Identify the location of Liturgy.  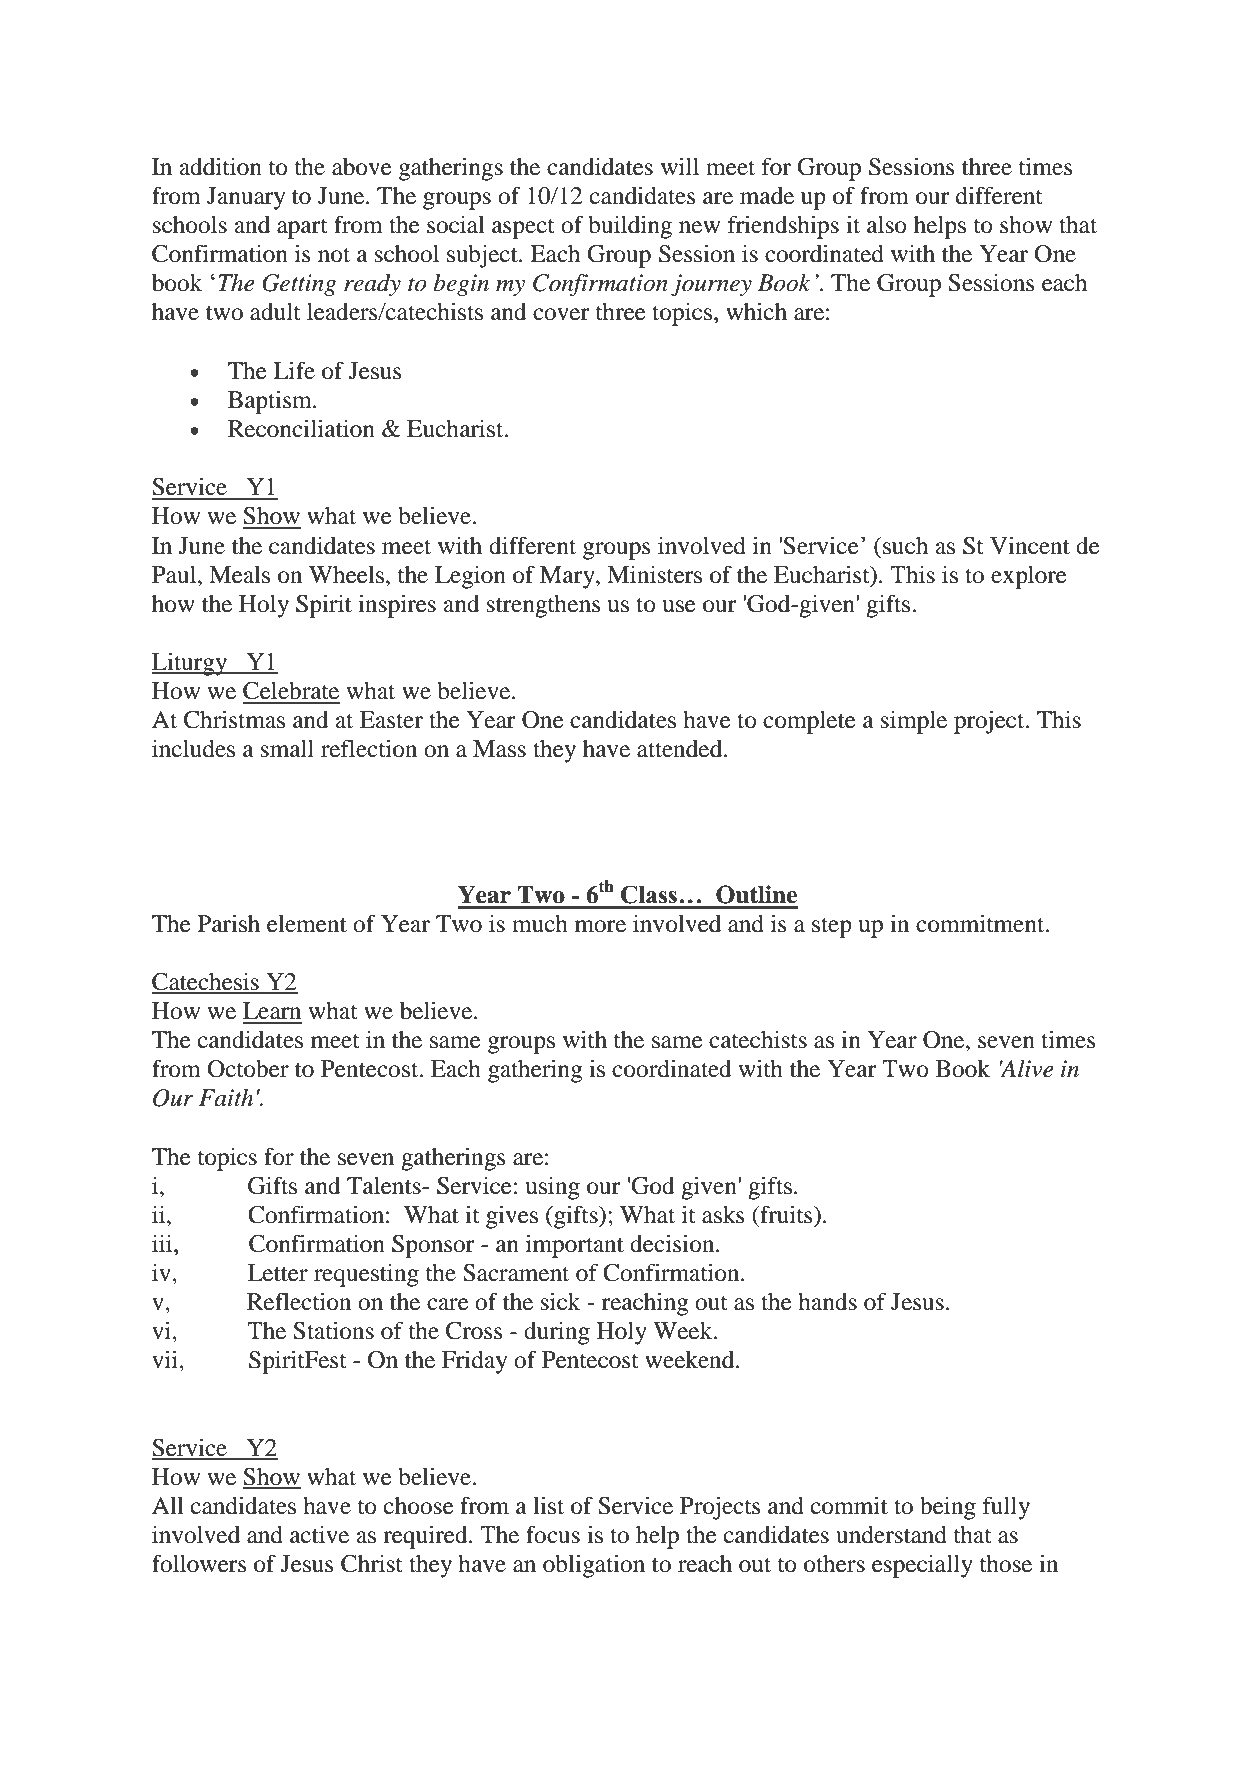
(191, 664).
